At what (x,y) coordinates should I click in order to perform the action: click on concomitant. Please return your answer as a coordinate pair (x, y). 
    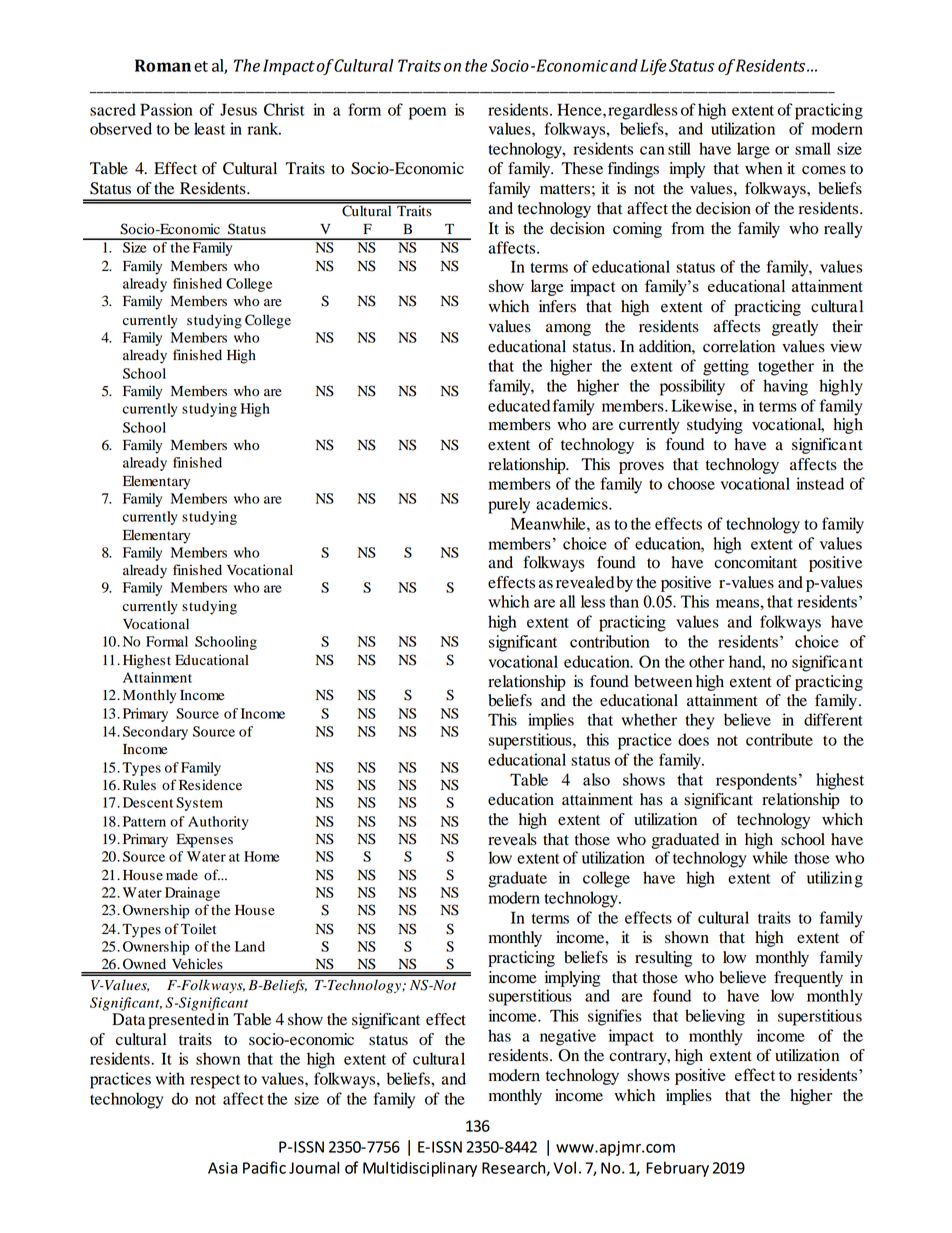
    Looking at the image, I should click on (755, 562).
